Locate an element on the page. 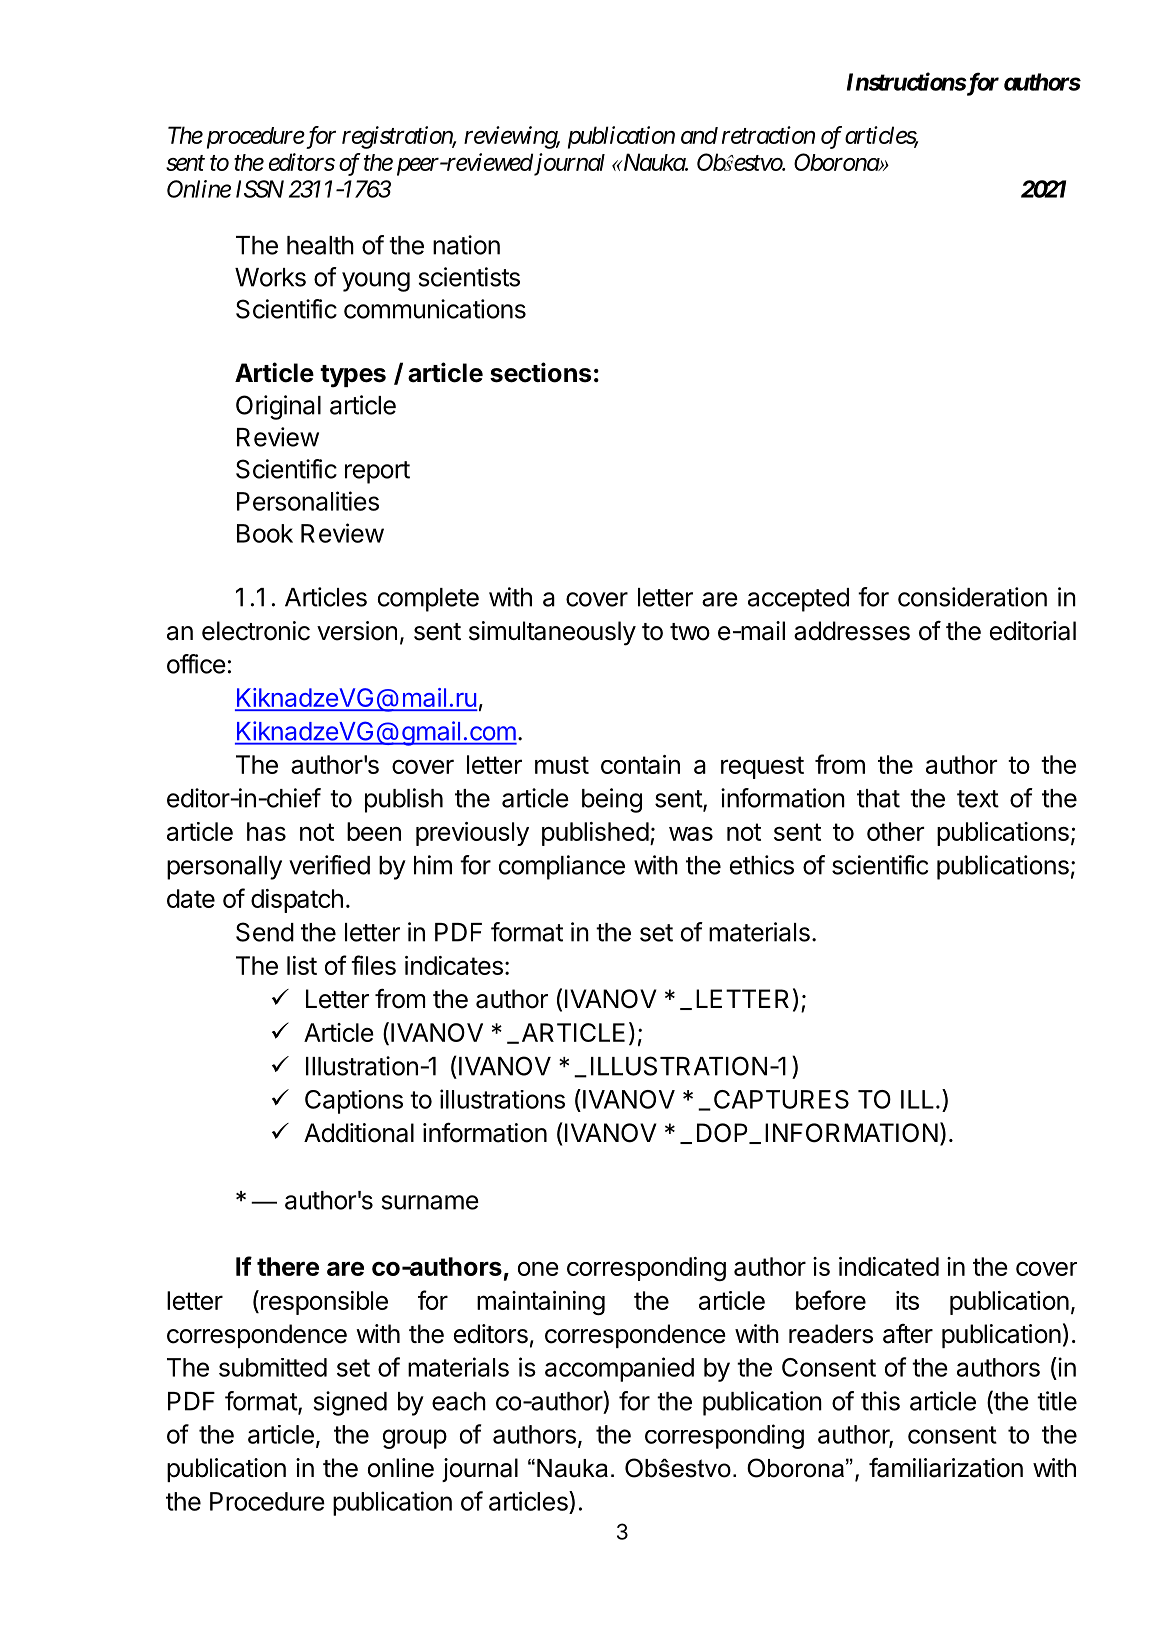  accompanied is located at coordinates (619, 1369).
